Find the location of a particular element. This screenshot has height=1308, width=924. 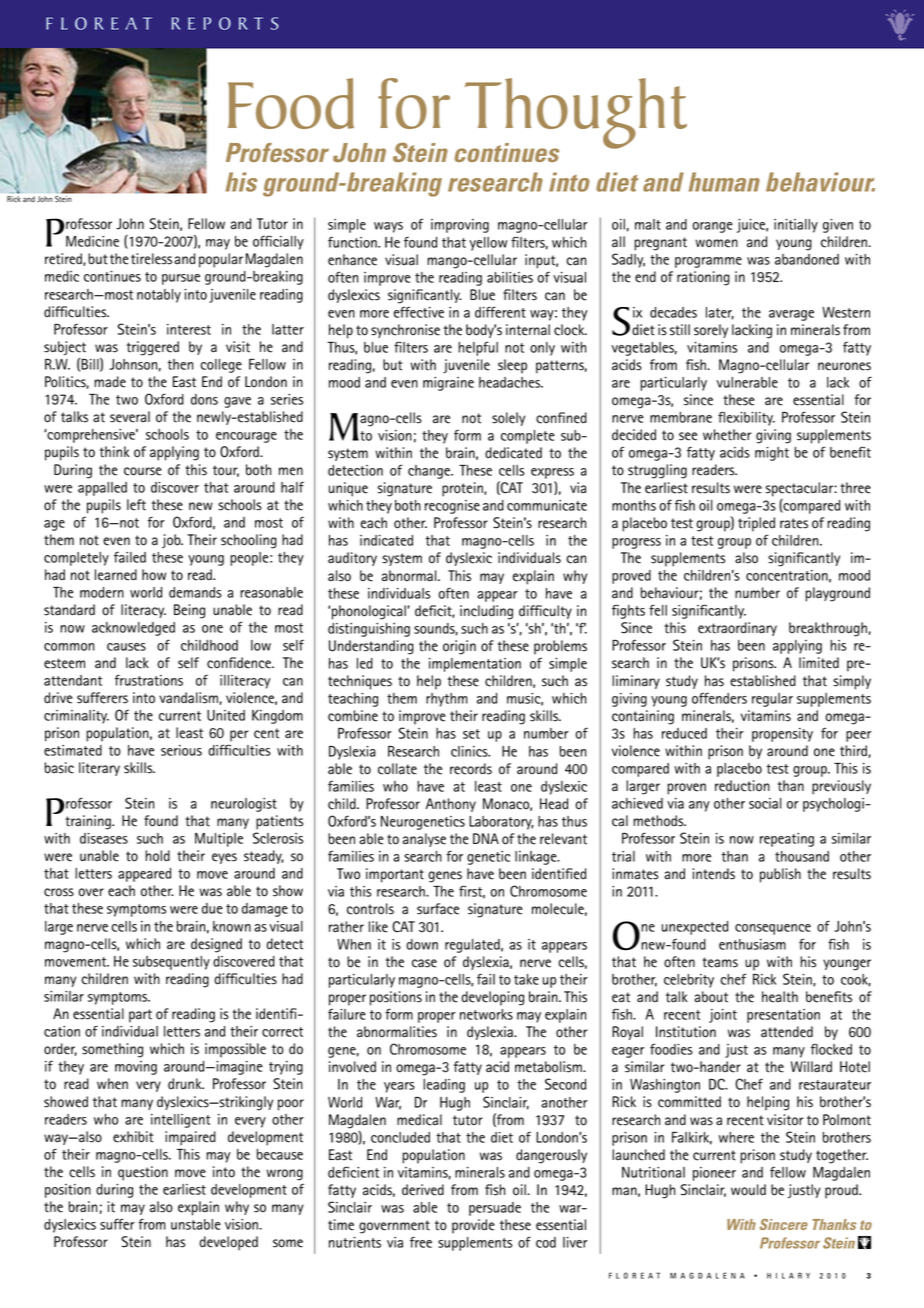

tireless is located at coordinates (151, 259).
